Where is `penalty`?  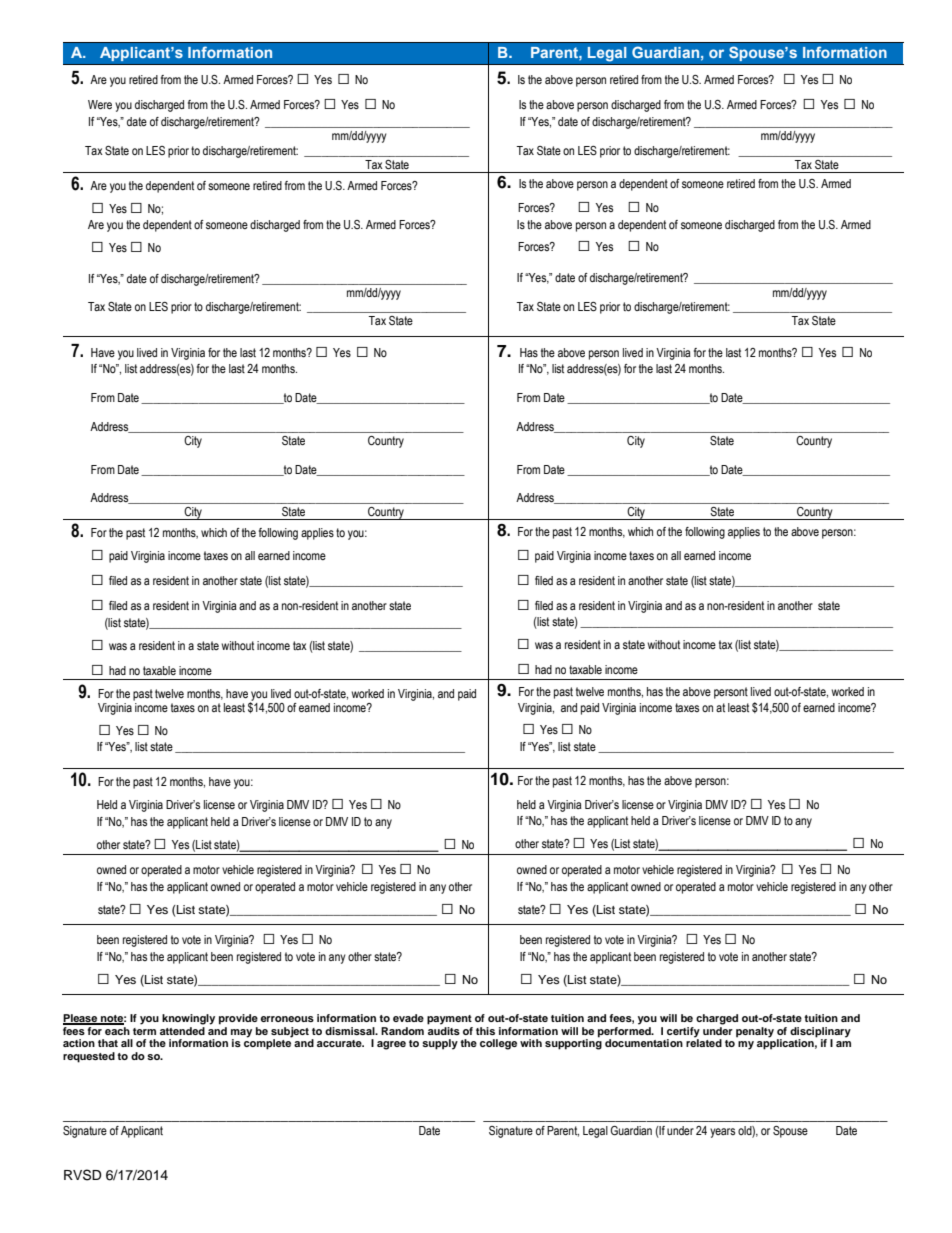
penalty is located at coordinates (755, 1032).
